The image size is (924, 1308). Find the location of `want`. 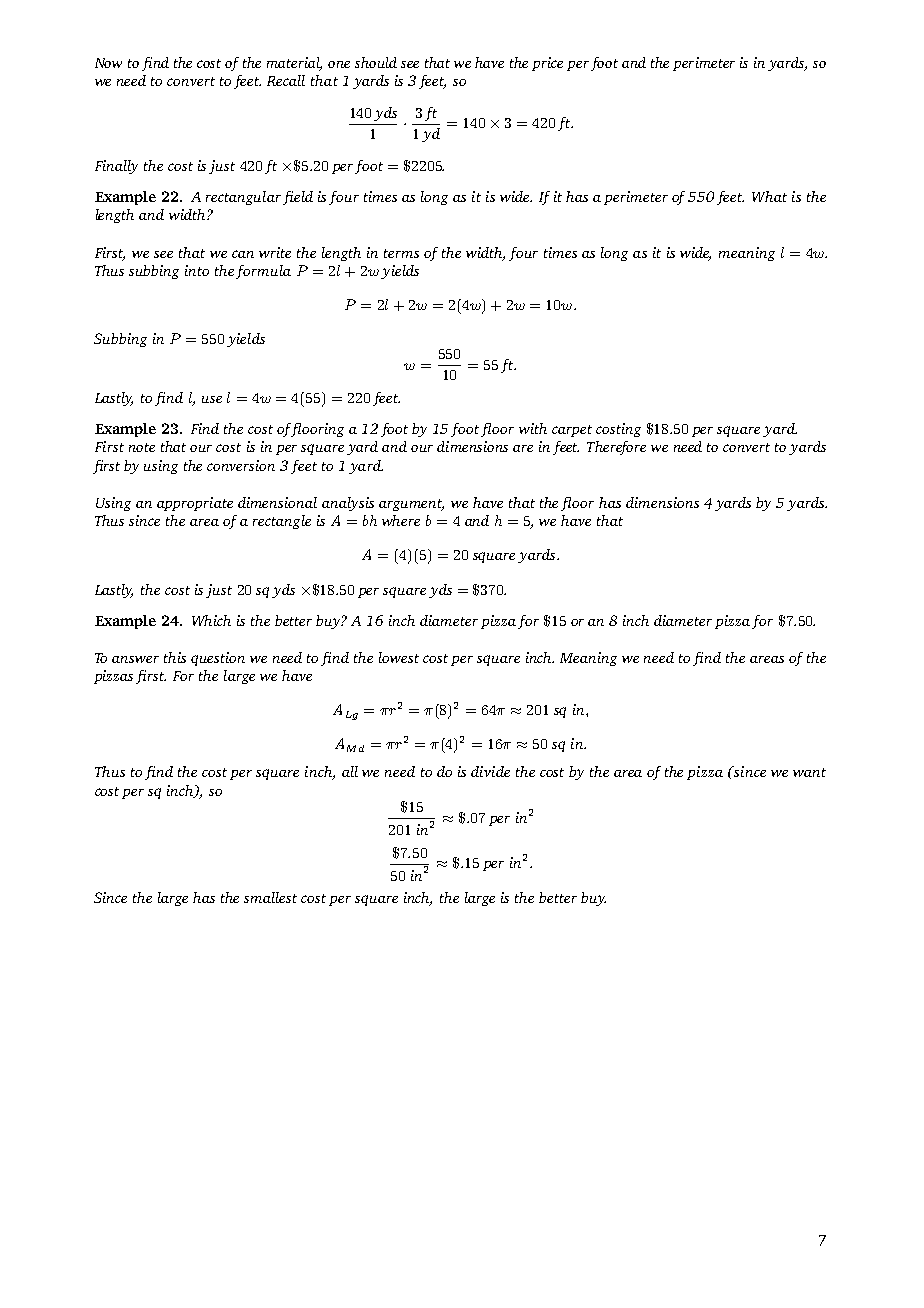

want is located at coordinates (809, 772).
